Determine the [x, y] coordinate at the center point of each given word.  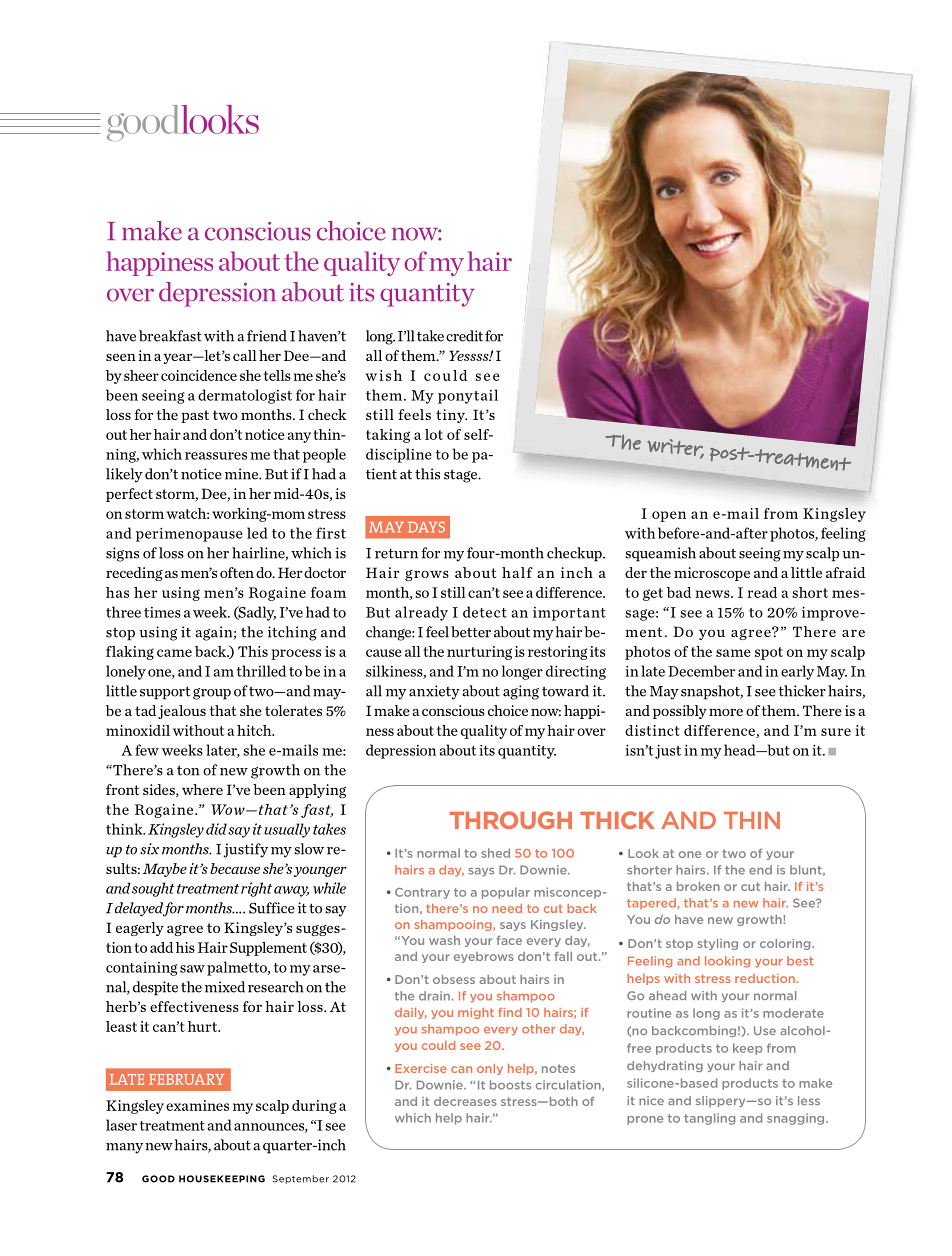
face [509, 940]
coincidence [199, 375]
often [237, 572]
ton [188, 770]
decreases [465, 1101]
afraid [845, 572]
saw [192, 969]
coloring [786, 944]
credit [464, 336]
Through [511, 820]
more [726, 712]
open [669, 516]
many [124, 1148]
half [517, 572]
